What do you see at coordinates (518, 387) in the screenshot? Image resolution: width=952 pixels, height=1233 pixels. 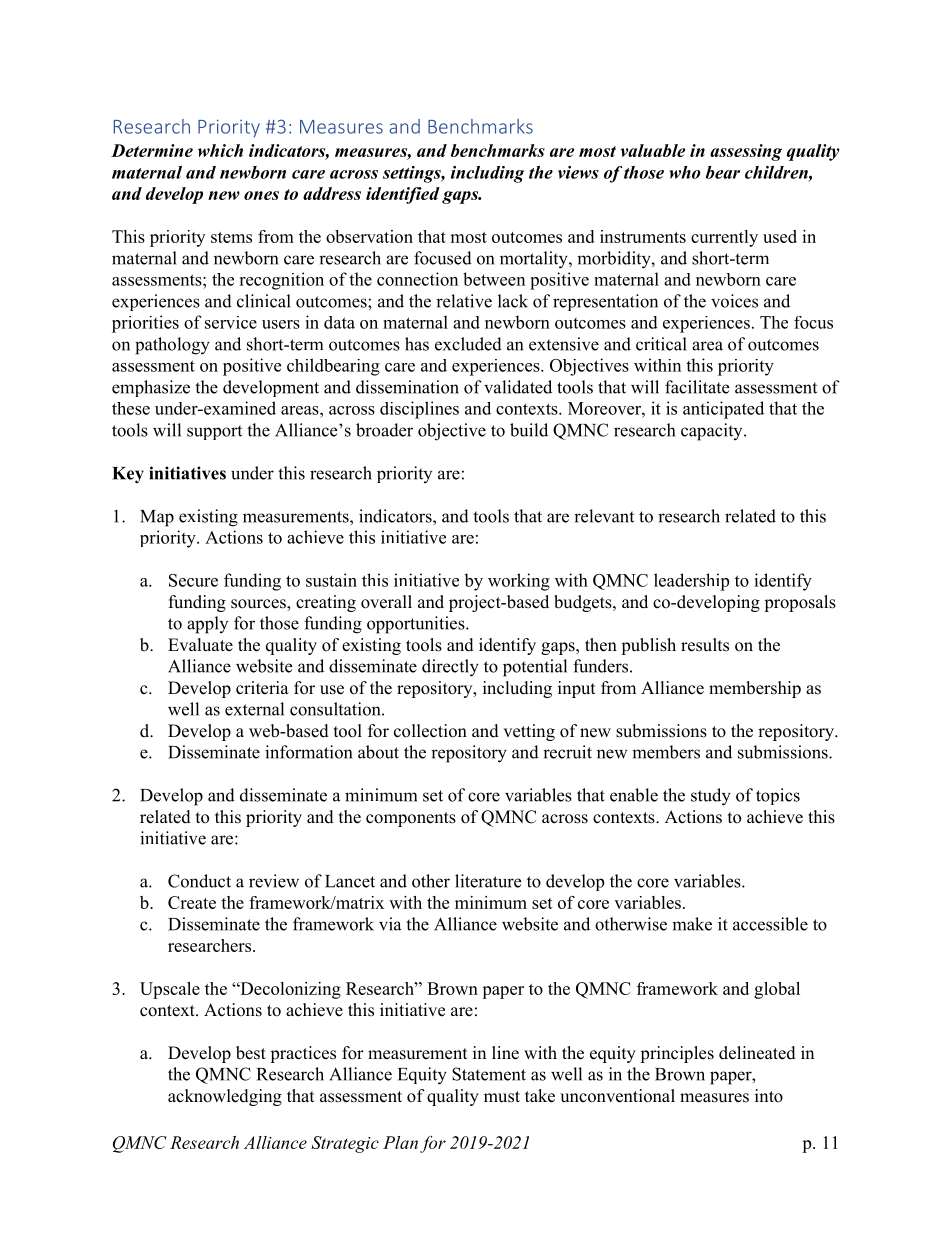 I see `validated` at bounding box center [518, 387].
